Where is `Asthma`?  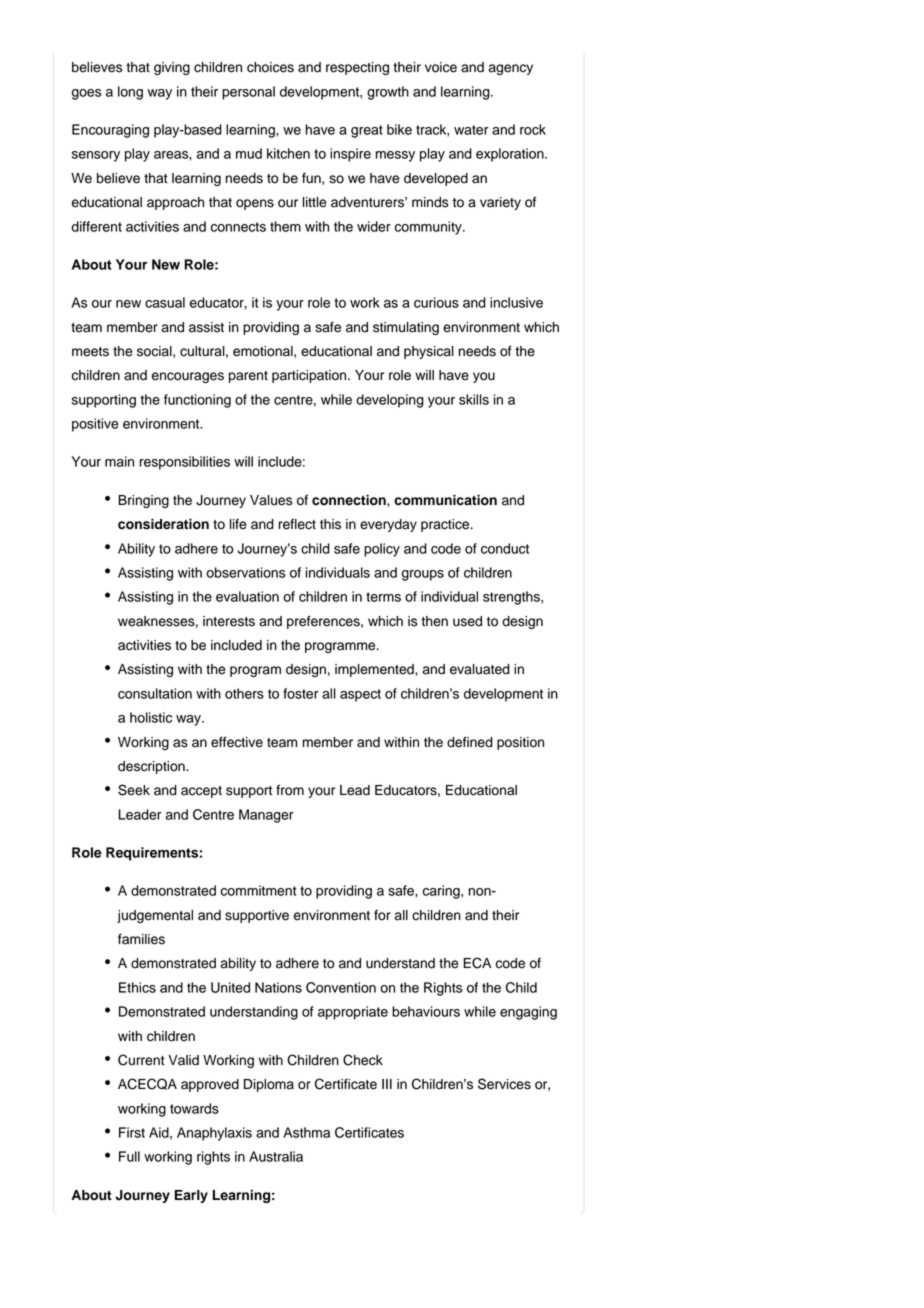 Asthma is located at coordinates (306, 1132).
